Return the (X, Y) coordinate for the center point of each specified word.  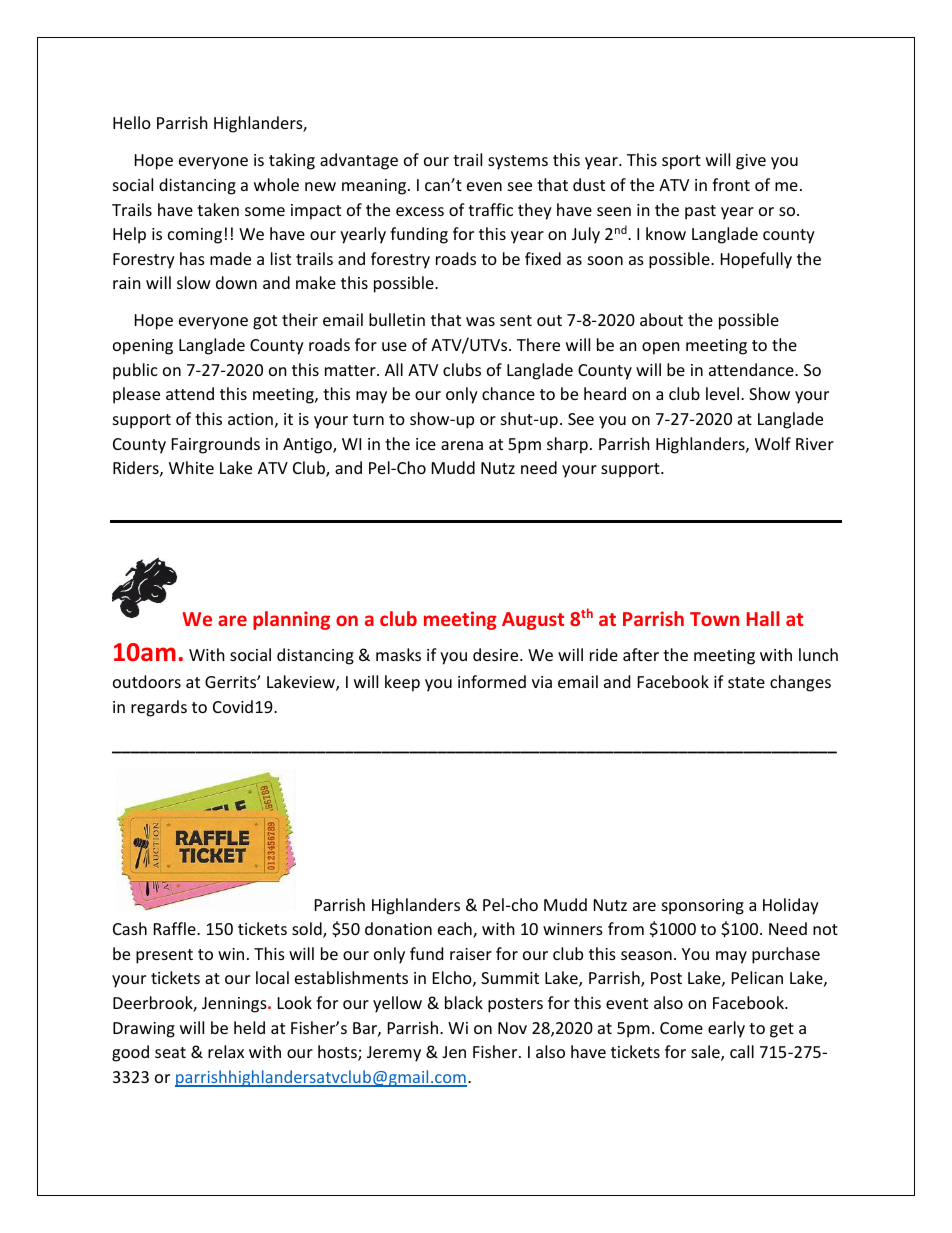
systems (518, 162)
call (742, 1051)
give (751, 162)
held (249, 1027)
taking (292, 161)
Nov (512, 1028)
